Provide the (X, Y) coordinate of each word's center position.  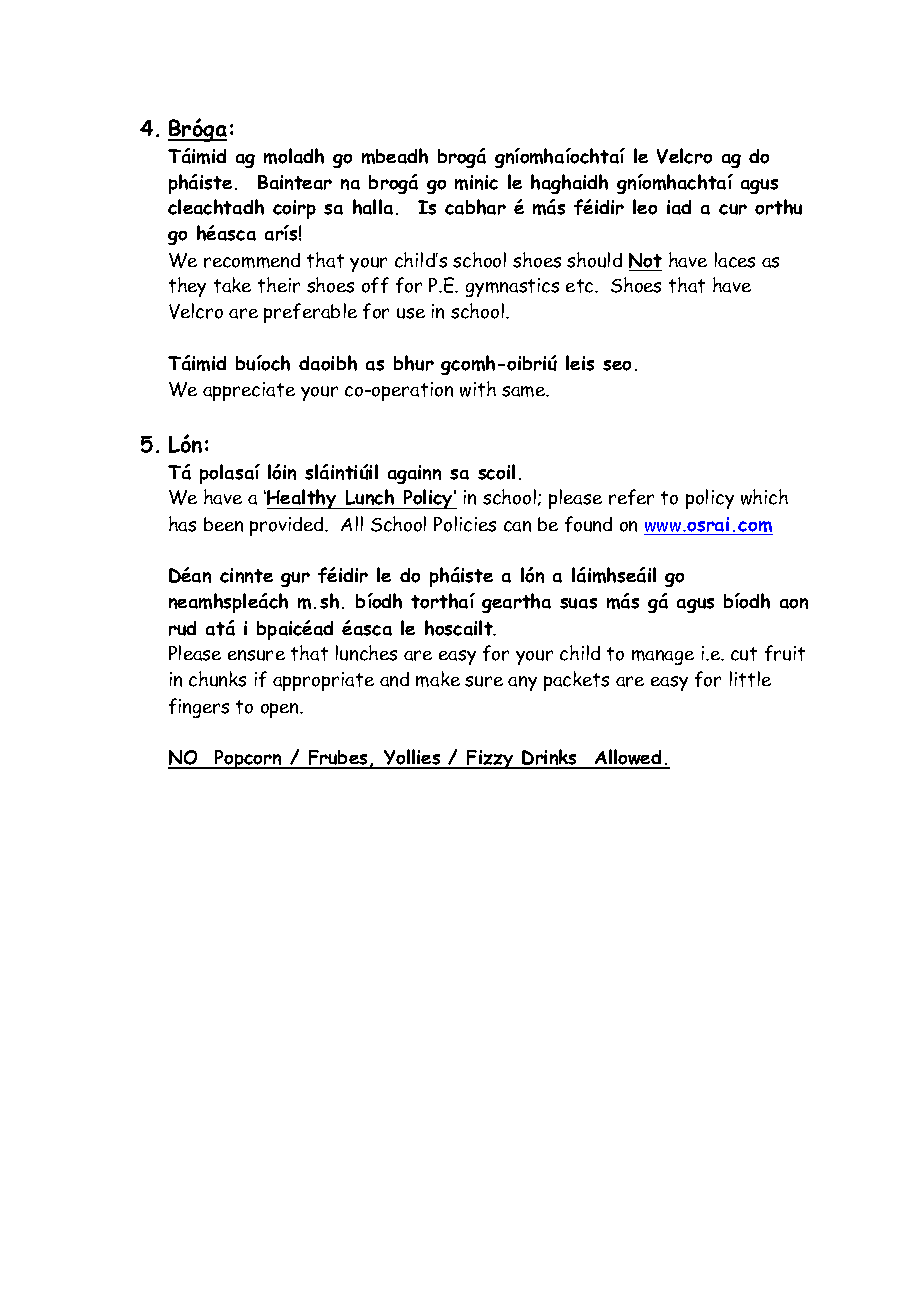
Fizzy (490, 759)
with (478, 389)
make (438, 679)
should (594, 260)
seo (617, 365)
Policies (465, 524)
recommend (252, 260)
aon (794, 603)
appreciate (249, 391)
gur (295, 579)
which (764, 497)
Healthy (302, 499)
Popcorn (248, 759)
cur (733, 209)
